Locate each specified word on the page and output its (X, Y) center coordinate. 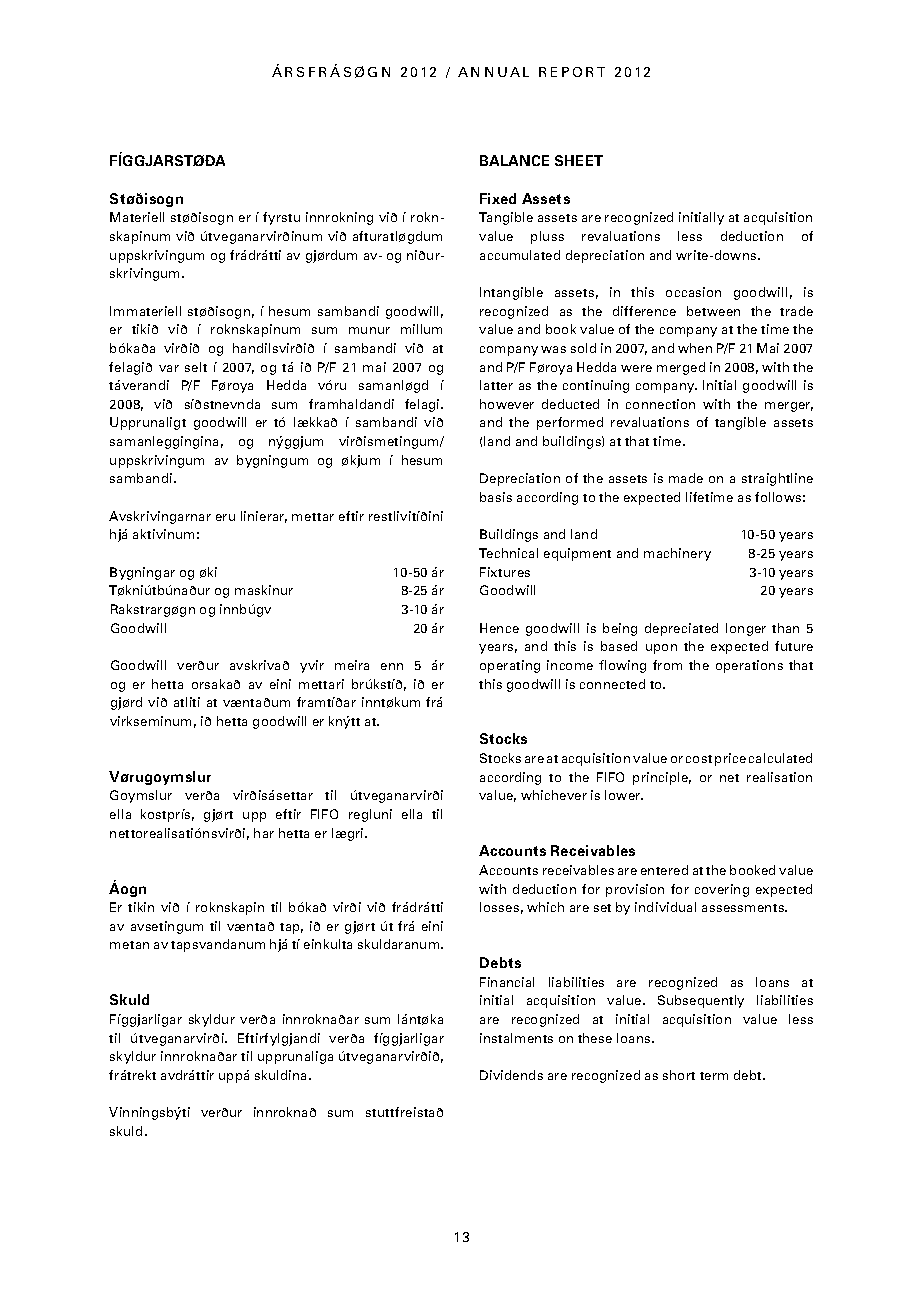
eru (225, 517)
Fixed (498, 198)
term (714, 1076)
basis (496, 497)
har (264, 833)
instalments (516, 1038)
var (169, 368)
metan (129, 945)
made (686, 478)
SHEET (579, 160)
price (730, 759)
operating (510, 666)
